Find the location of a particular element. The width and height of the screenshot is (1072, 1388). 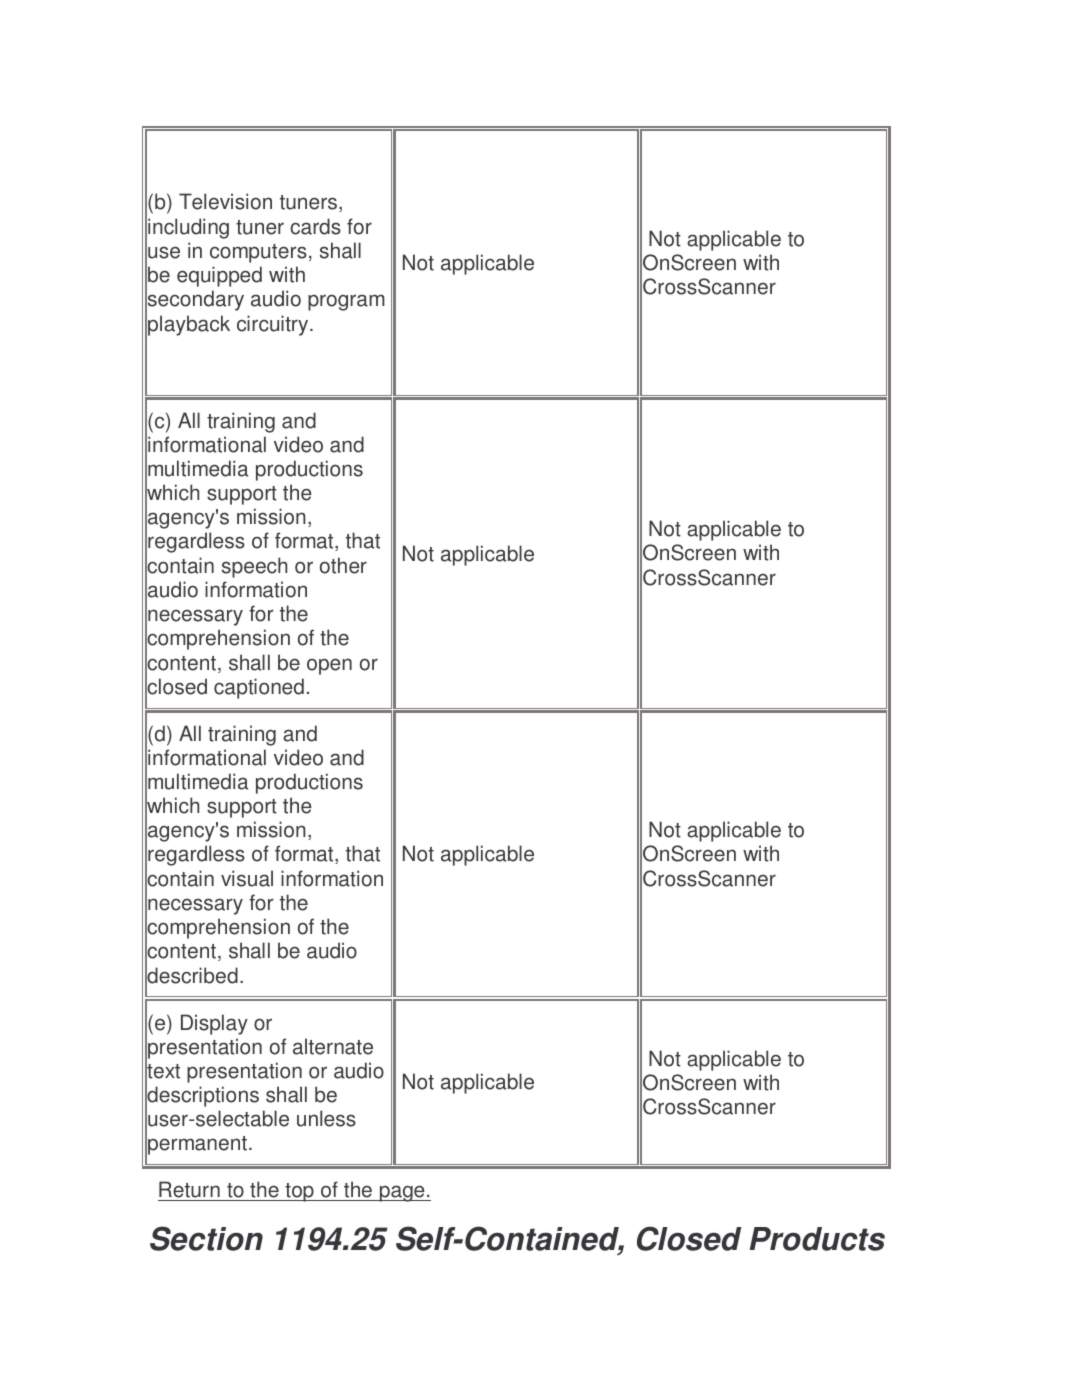

computers is located at coordinates (258, 253).
